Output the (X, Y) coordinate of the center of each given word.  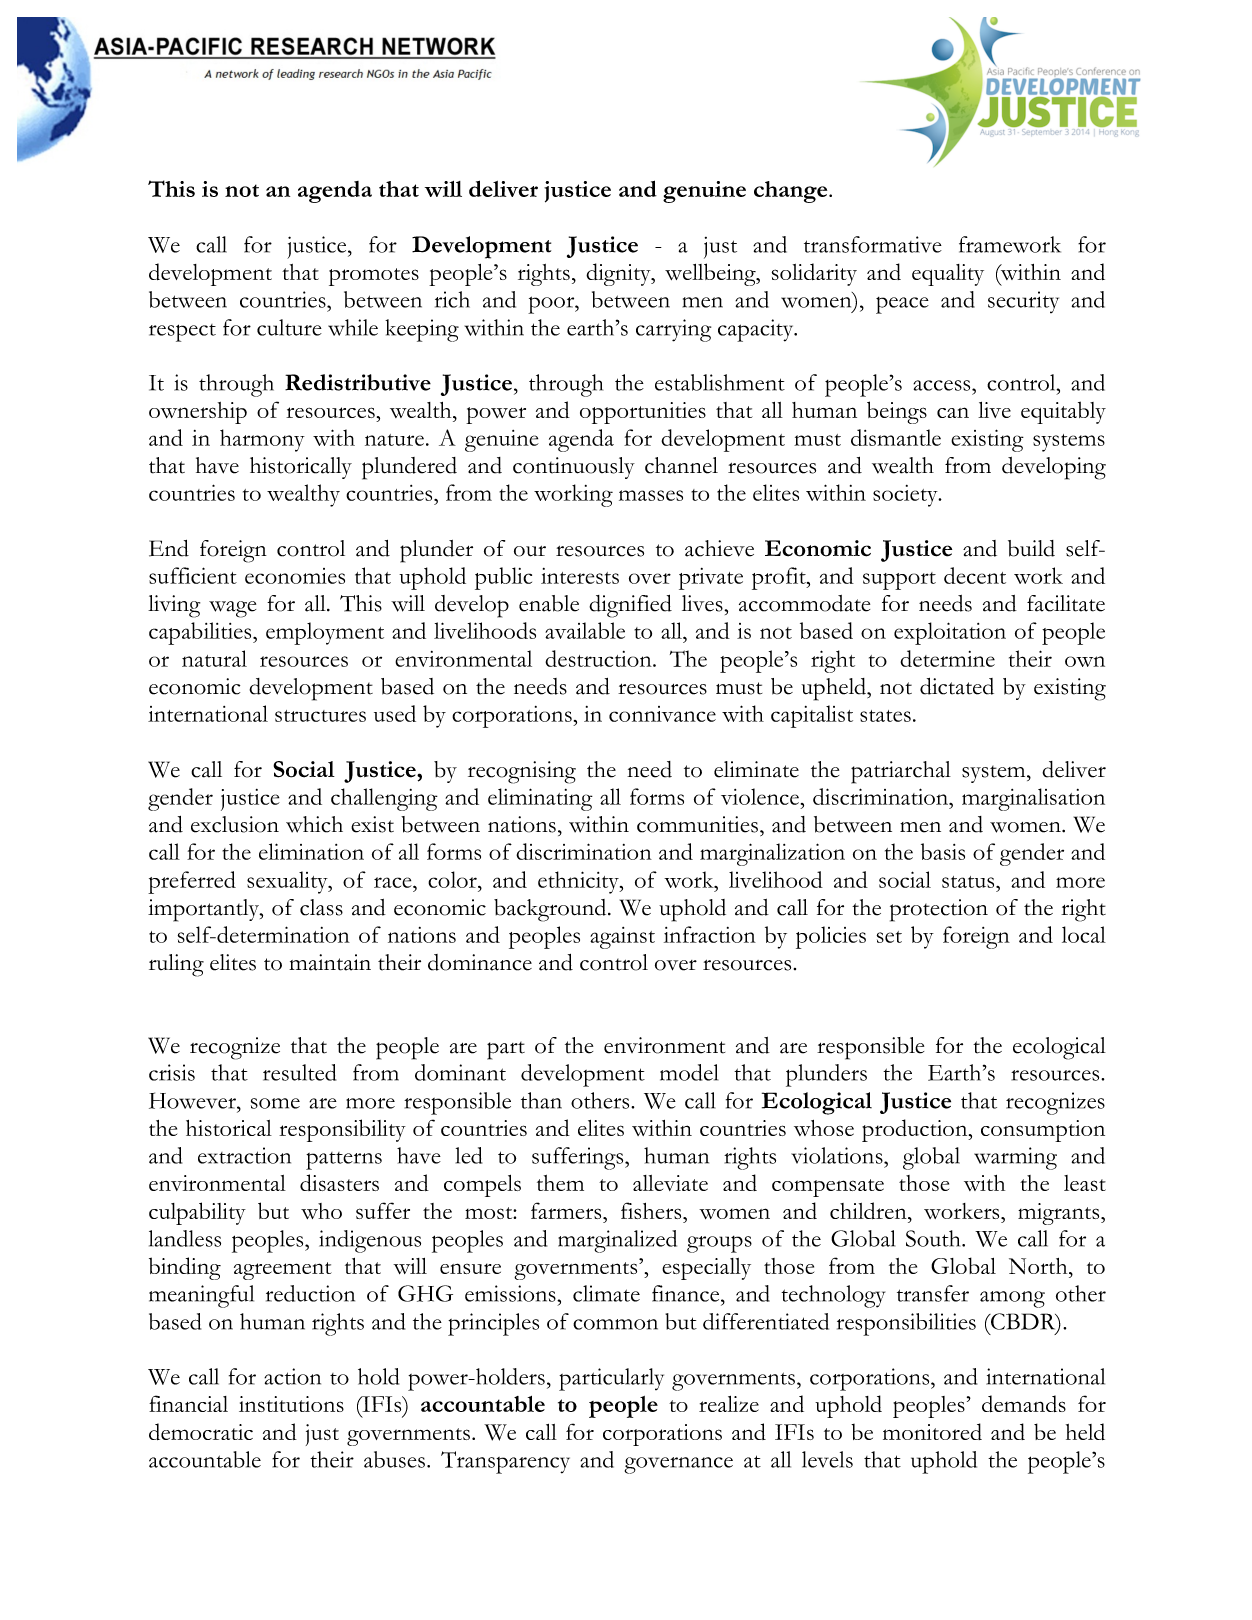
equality (948, 275)
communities (697, 824)
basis (943, 851)
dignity (619, 274)
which (314, 824)
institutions (291, 1404)
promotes (374, 277)
